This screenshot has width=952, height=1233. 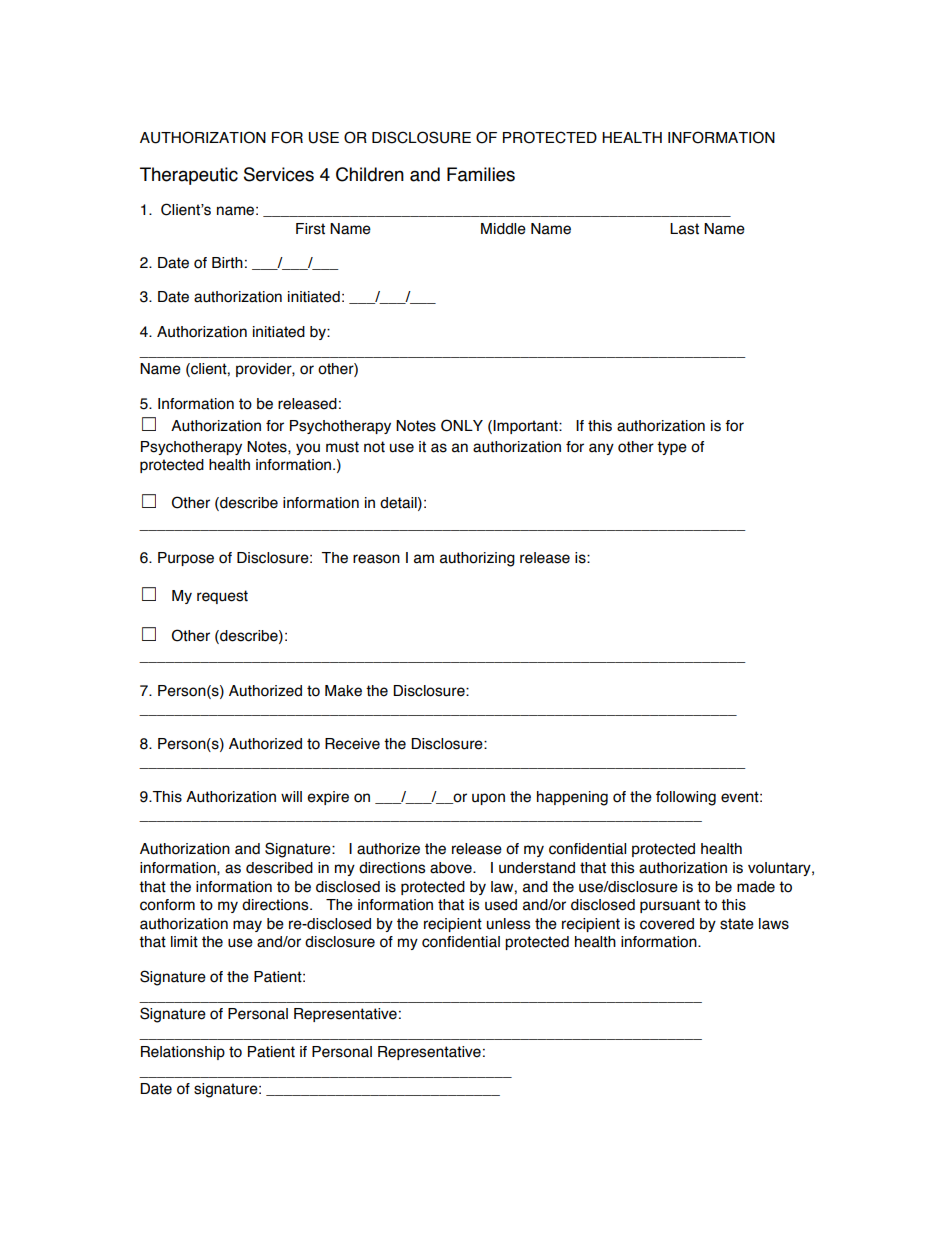 I want to click on following, so click(x=686, y=798).
